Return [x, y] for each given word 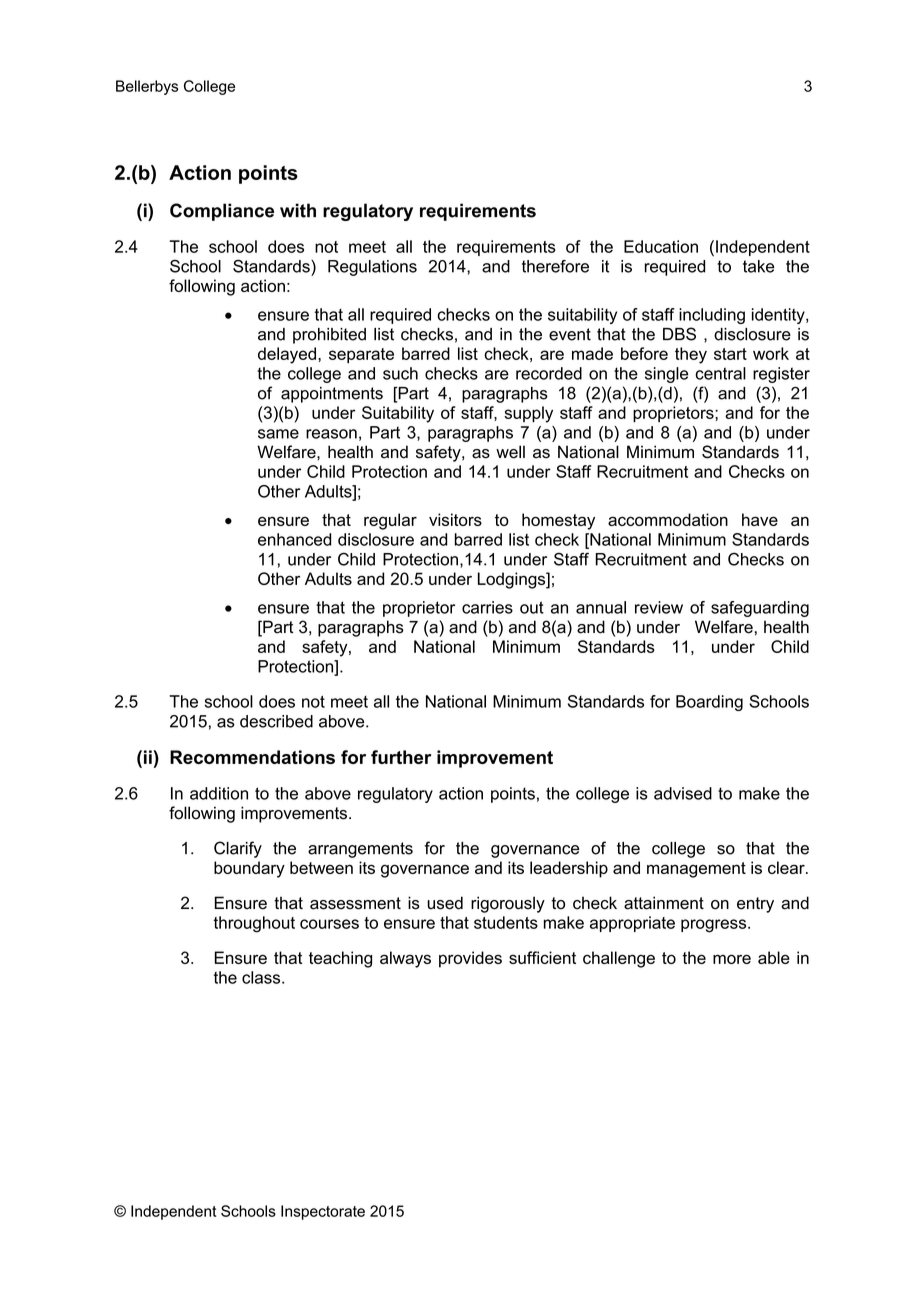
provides [470, 959]
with [298, 210]
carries [487, 607]
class [262, 977]
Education [661, 246]
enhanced [295, 539]
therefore [555, 266]
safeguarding [760, 609]
